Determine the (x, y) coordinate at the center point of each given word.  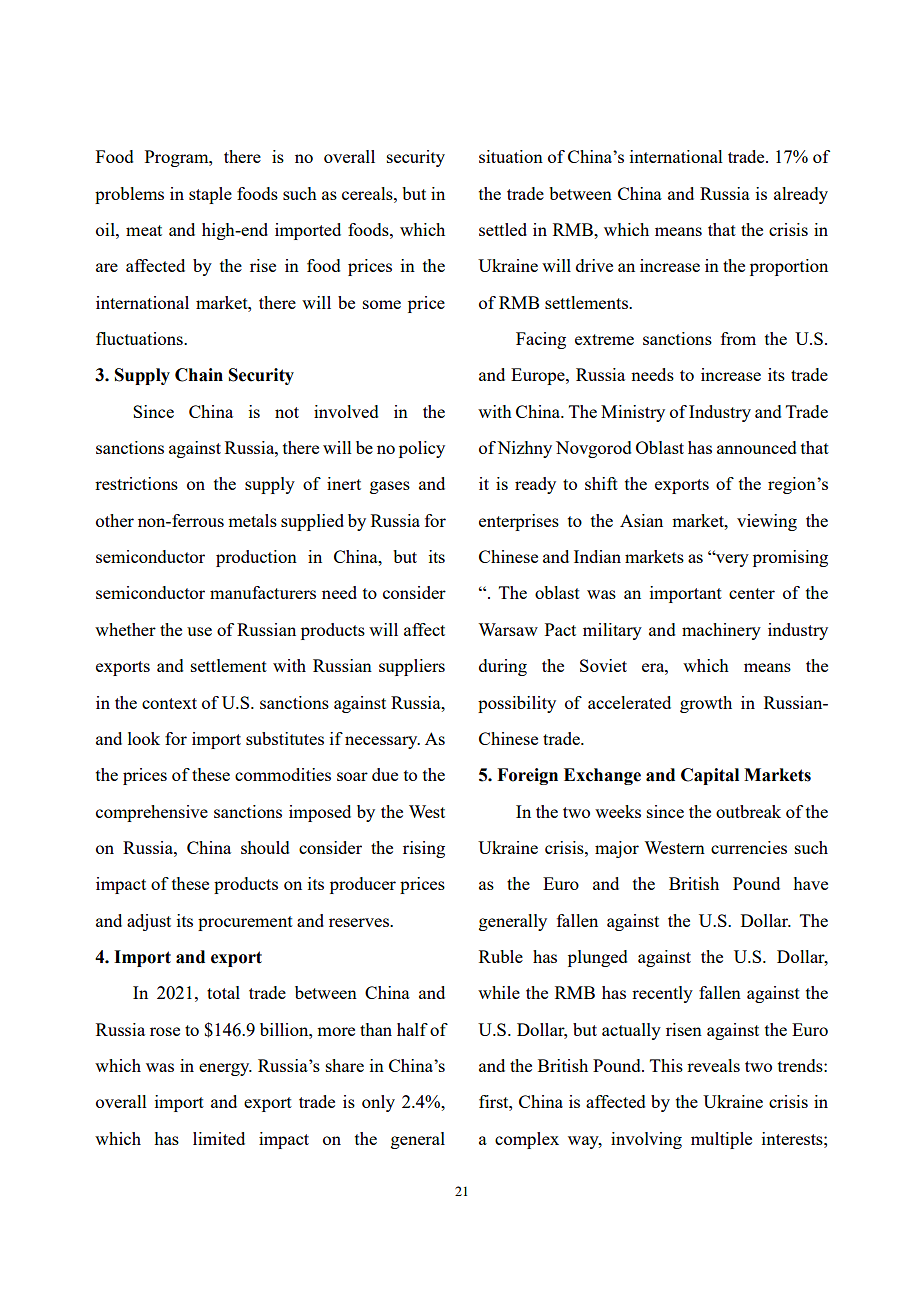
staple (210, 195)
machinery (721, 631)
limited (219, 1138)
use (199, 631)
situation (511, 156)
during (503, 667)
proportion (789, 267)
